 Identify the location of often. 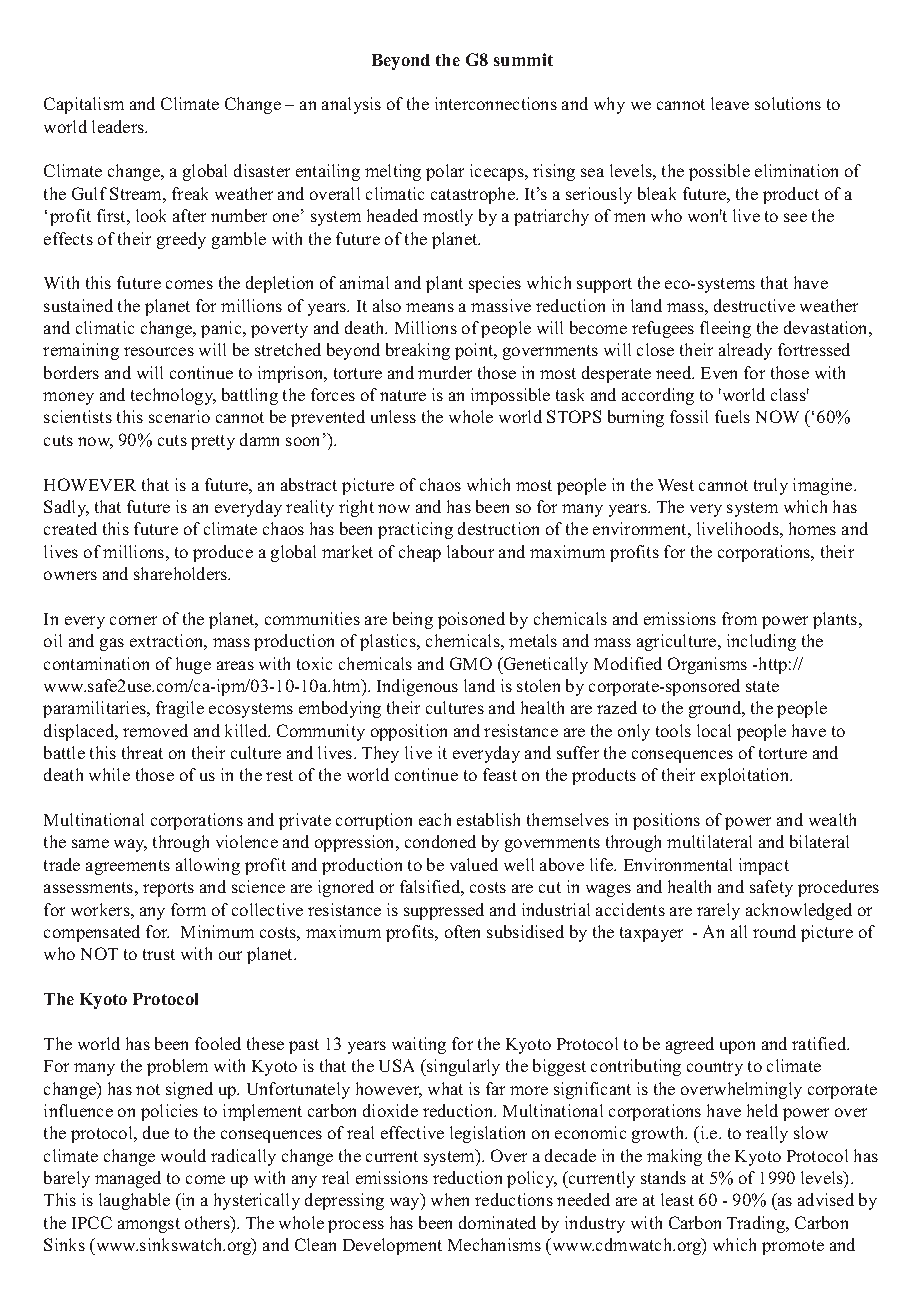
(462, 931).
